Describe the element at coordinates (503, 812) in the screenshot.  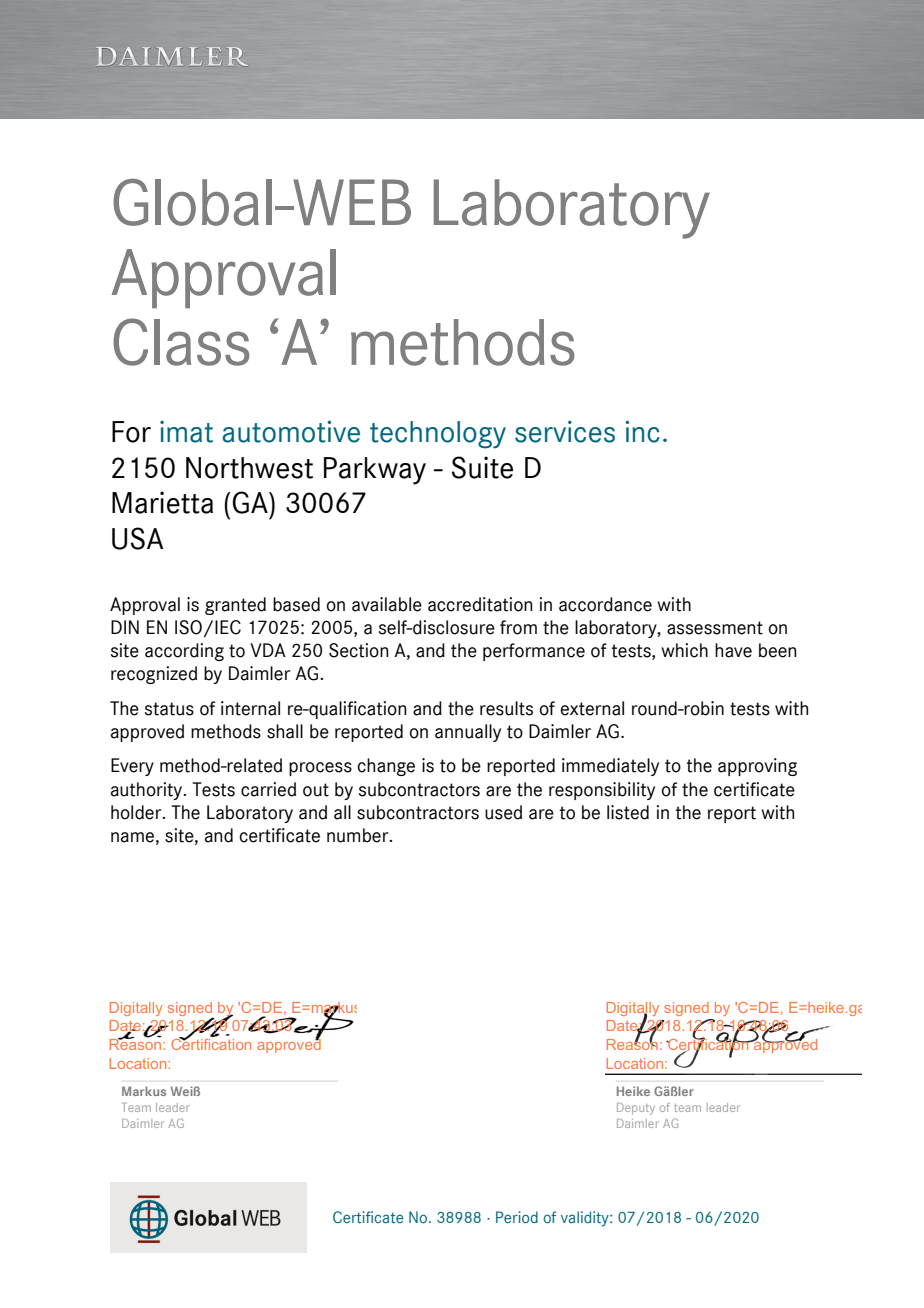
I see `used` at that location.
